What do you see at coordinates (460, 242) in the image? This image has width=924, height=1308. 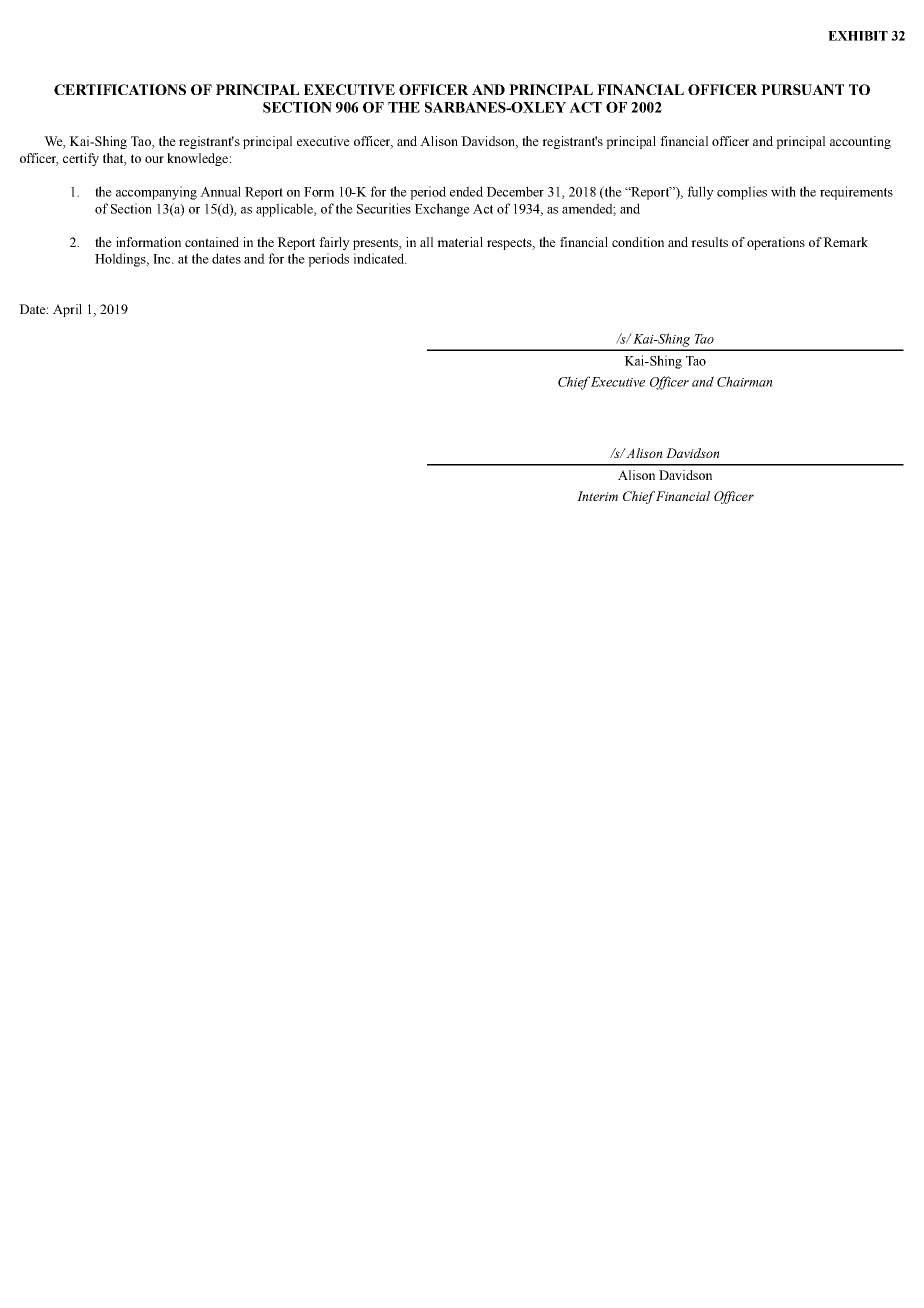 I see `material` at bounding box center [460, 242].
